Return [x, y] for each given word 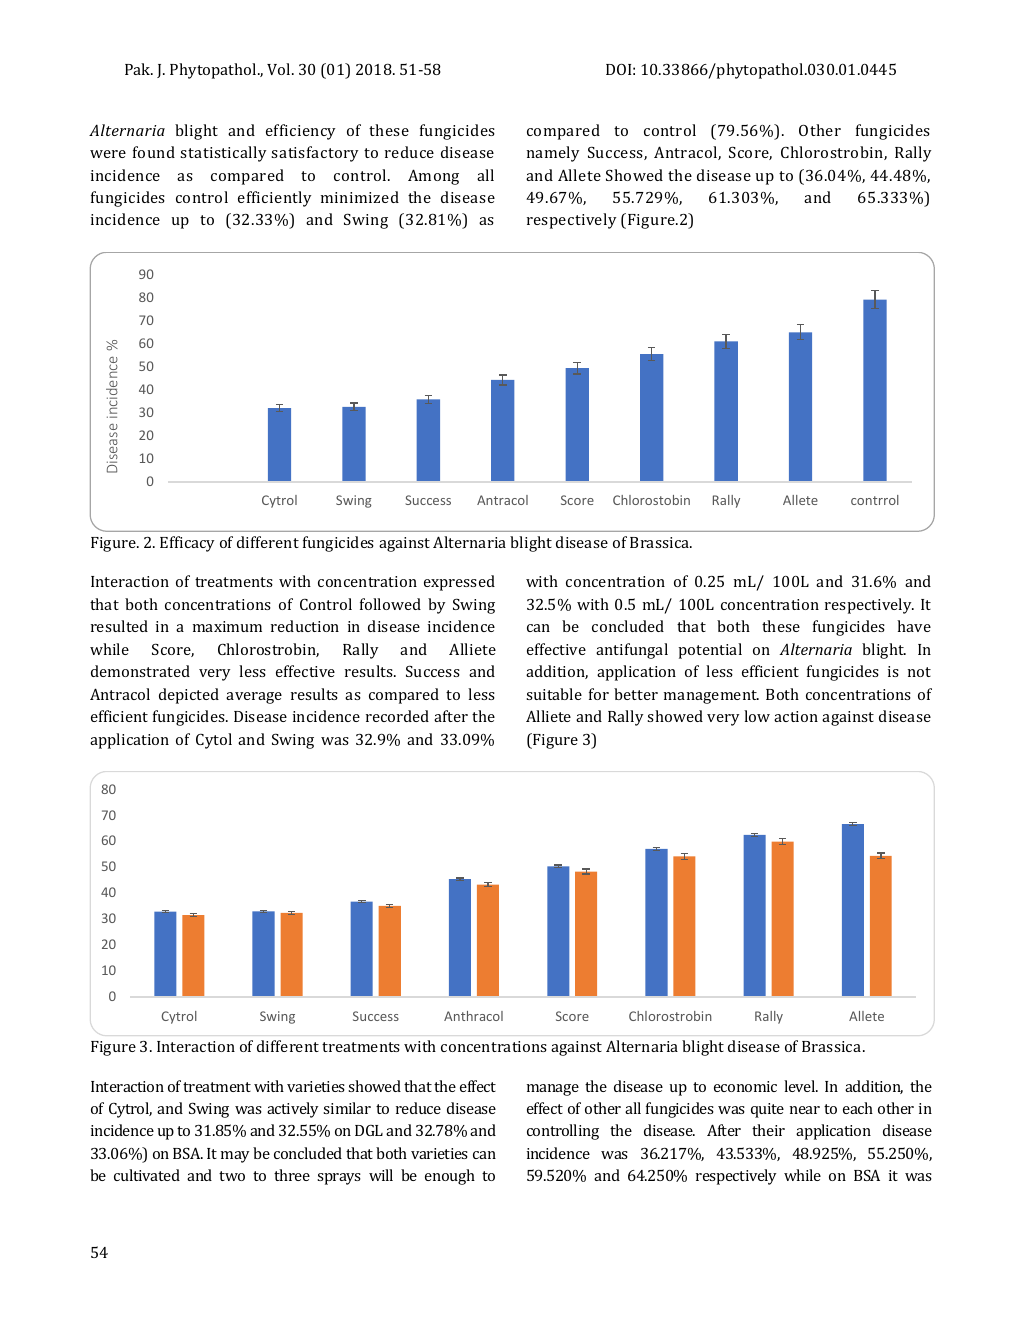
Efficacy [187, 544]
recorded [397, 716]
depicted [189, 696]
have [914, 626]
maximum [227, 626]
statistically [223, 154]
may [235, 1157]
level [801, 1086]
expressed [459, 583]
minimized [360, 197]
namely [553, 154]
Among [433, 177]
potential [710, 651]
